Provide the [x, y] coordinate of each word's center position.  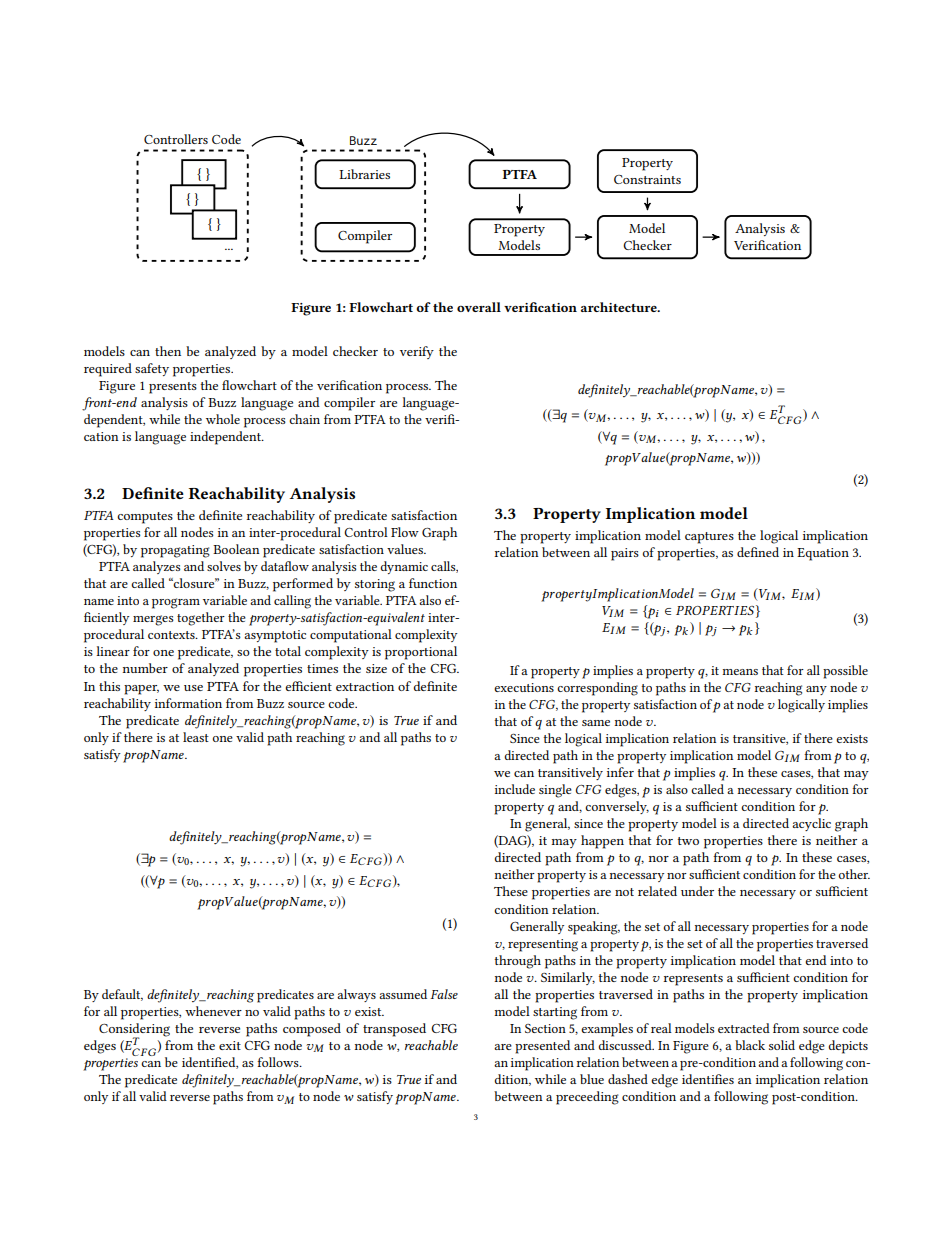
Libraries [364, 174]
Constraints [647, 179]
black [750, 1045]
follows [279, 1062]
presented [542, 1047]
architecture [620, 307]
